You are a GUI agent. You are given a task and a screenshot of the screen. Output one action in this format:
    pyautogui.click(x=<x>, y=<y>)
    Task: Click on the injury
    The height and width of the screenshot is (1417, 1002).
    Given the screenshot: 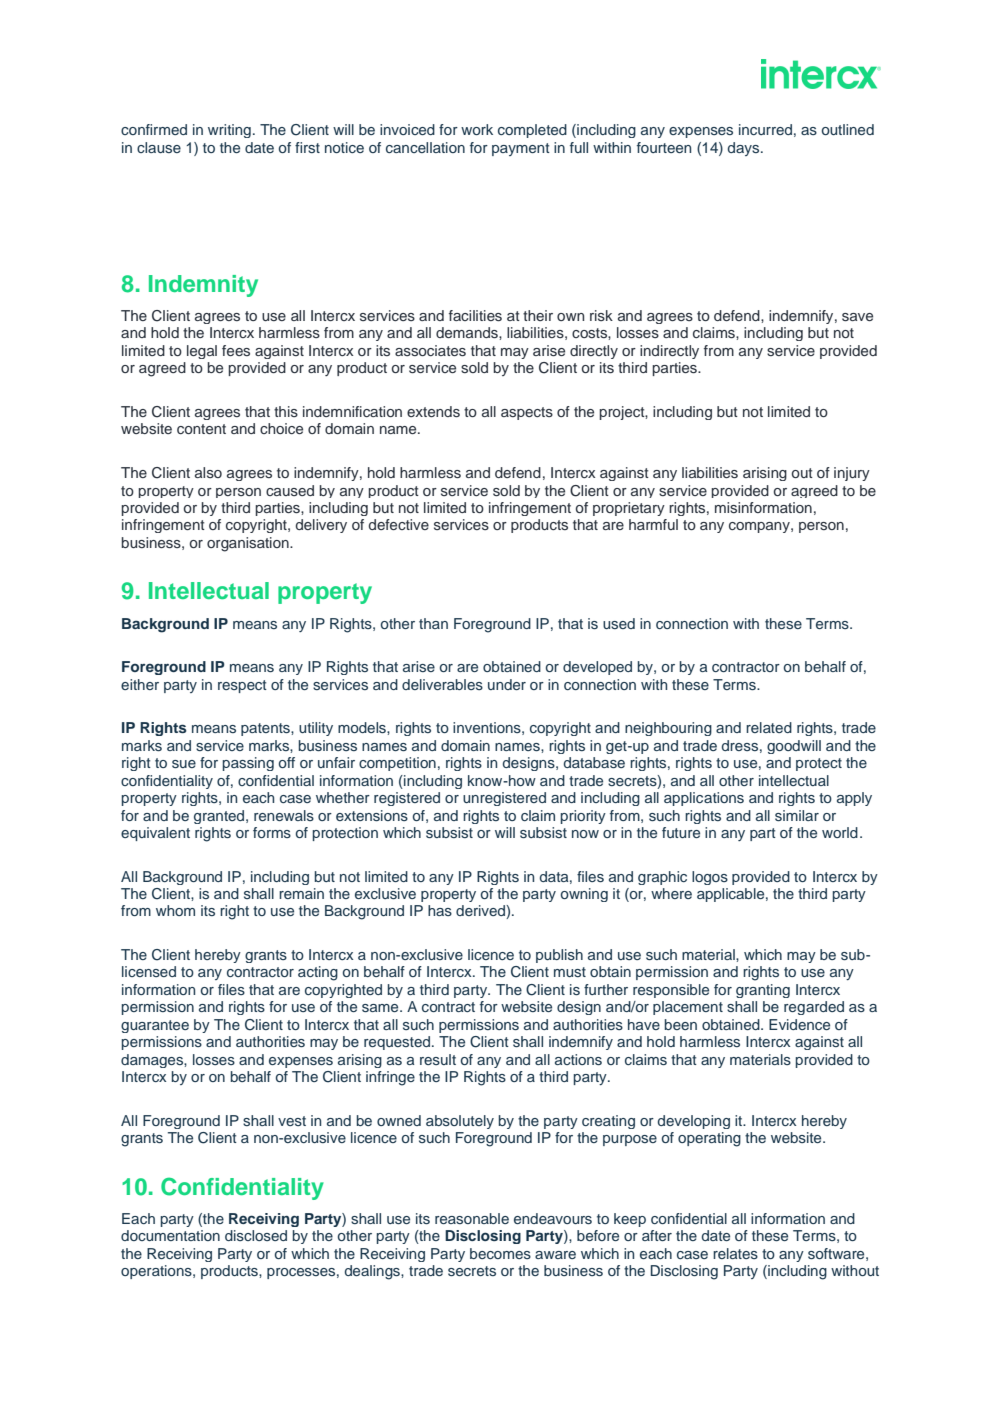 What is the action you would take?
    pyautogui.click(x=852, y=474)
